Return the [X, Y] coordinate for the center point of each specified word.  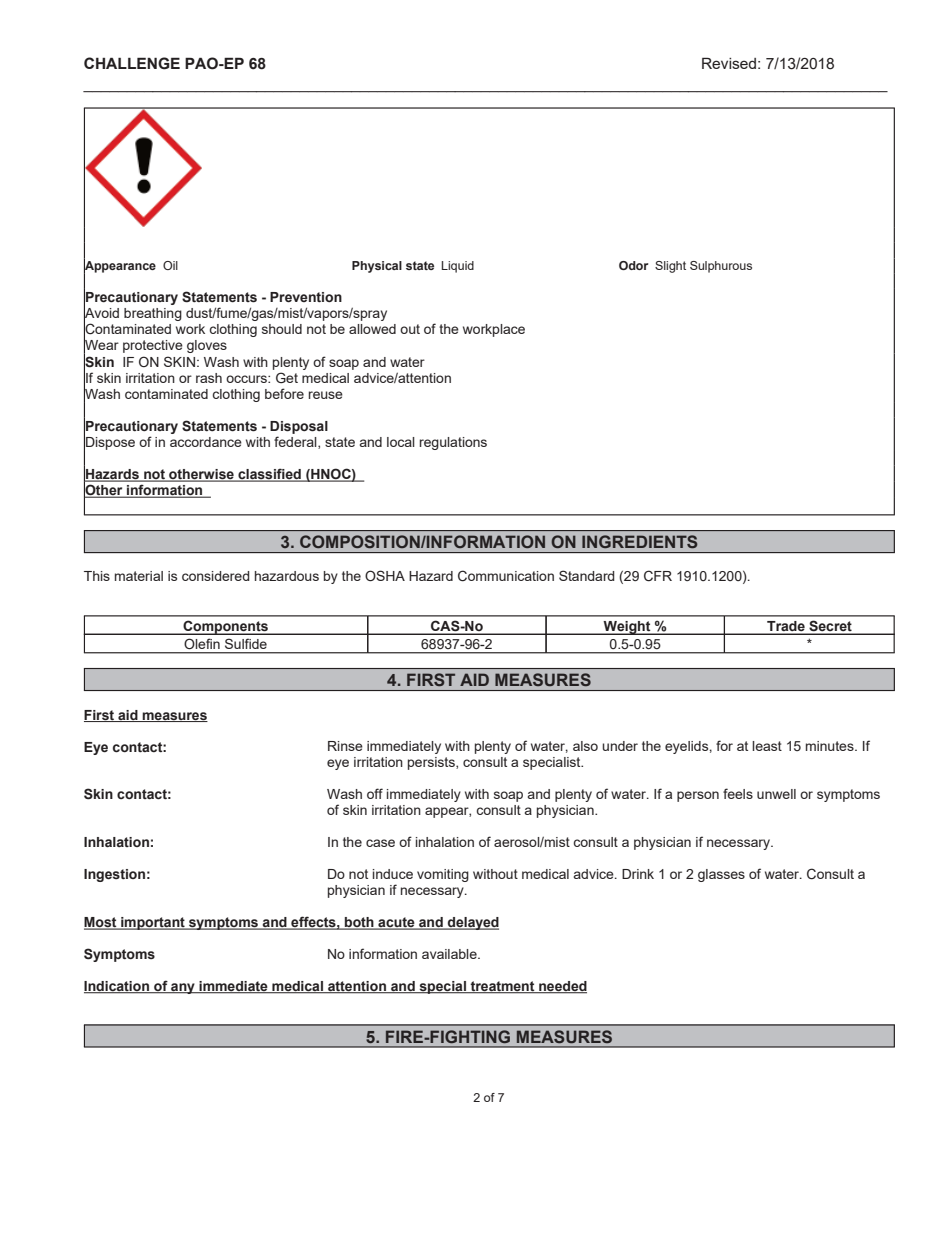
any [183, 988]
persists [432, 763]
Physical [377, 267]
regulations [453, 443]
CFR [658, 576]
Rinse [345, 746]
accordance [206, 442]
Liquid [458, 267]
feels [738, 793]
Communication [506, 576]
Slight [670, 267]
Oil [170, 265]
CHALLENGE [132, 63]
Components [225, 627]
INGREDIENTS [639, 541]
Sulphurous [721, 267]
